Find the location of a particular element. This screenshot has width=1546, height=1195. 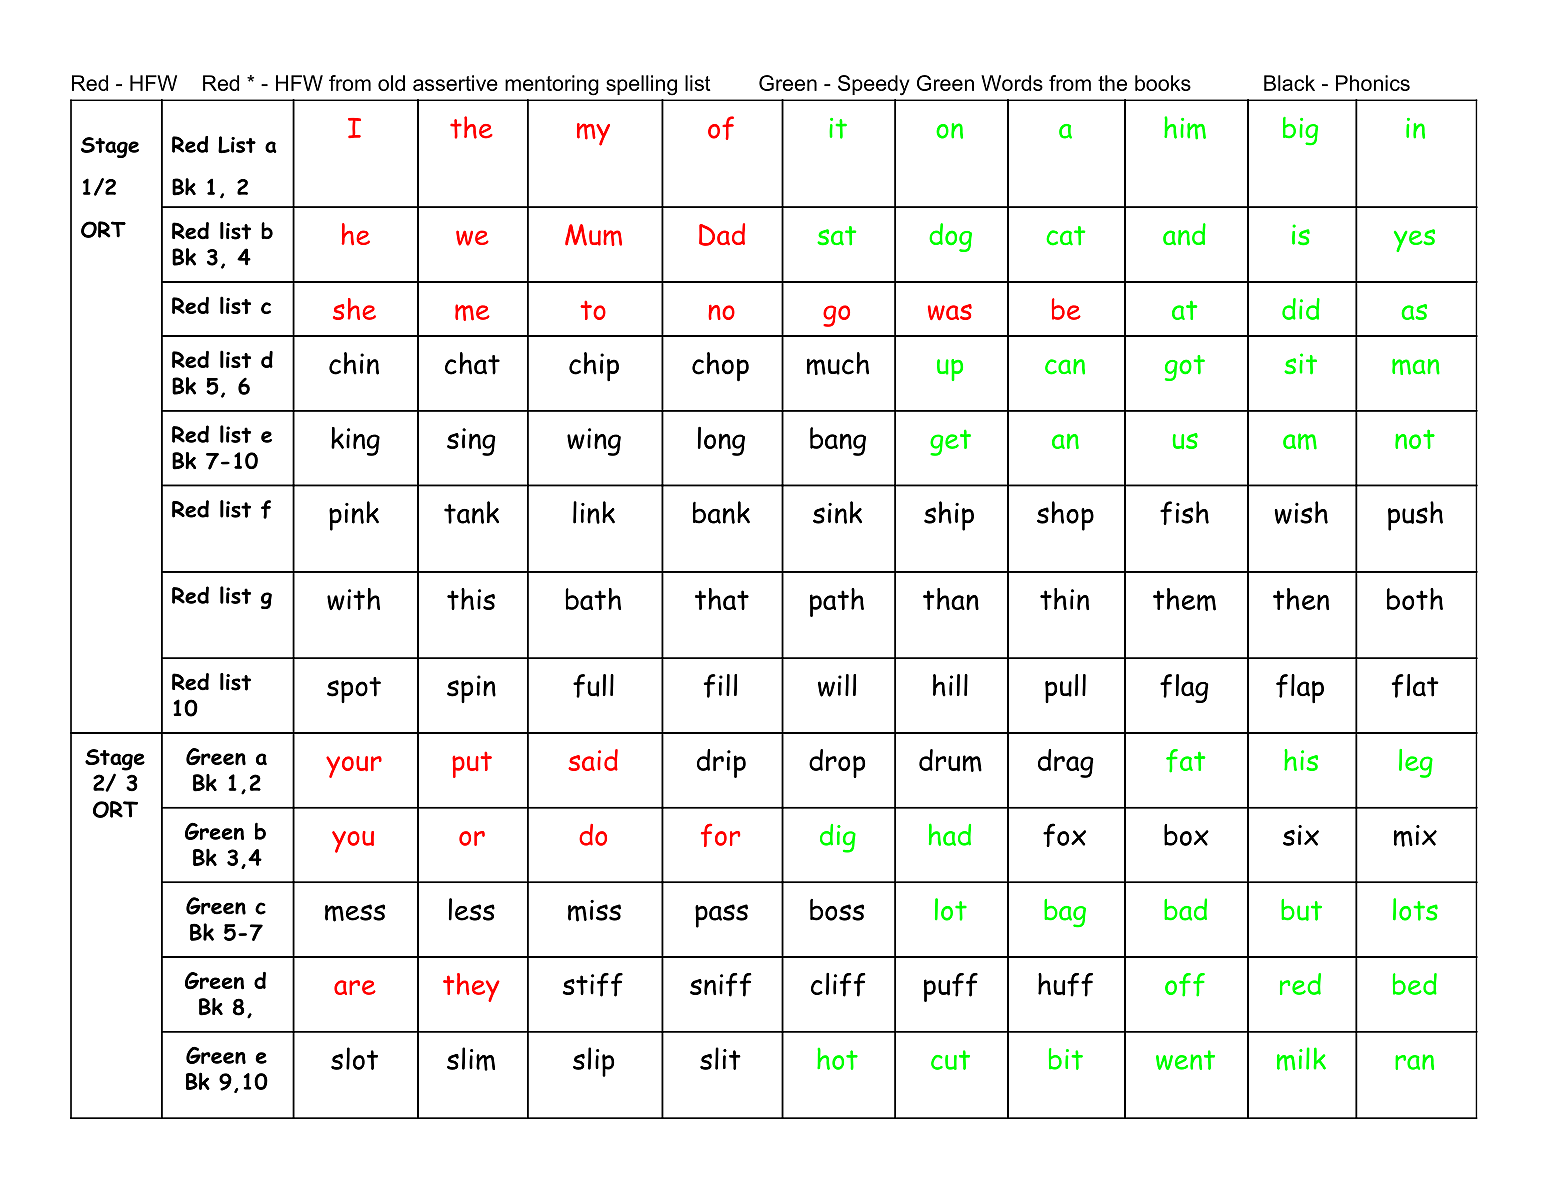

bang is located at coordinates (838, 441).
